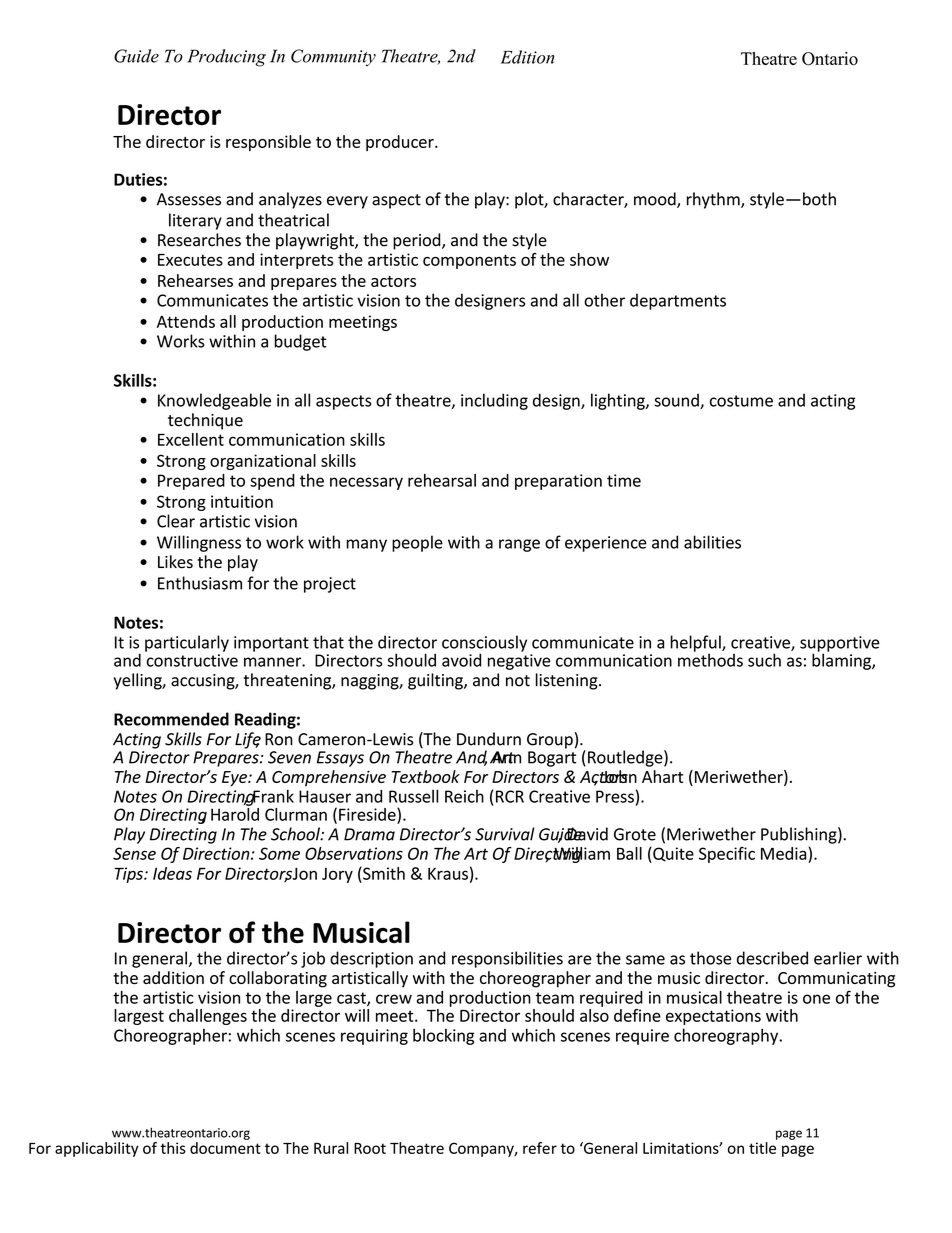 The height and width of the screenshot is (1233, 952). What do you see at coordinates (714, 200) in the screenshot?
I see `rhythm` at bounding box center [714, 200].
